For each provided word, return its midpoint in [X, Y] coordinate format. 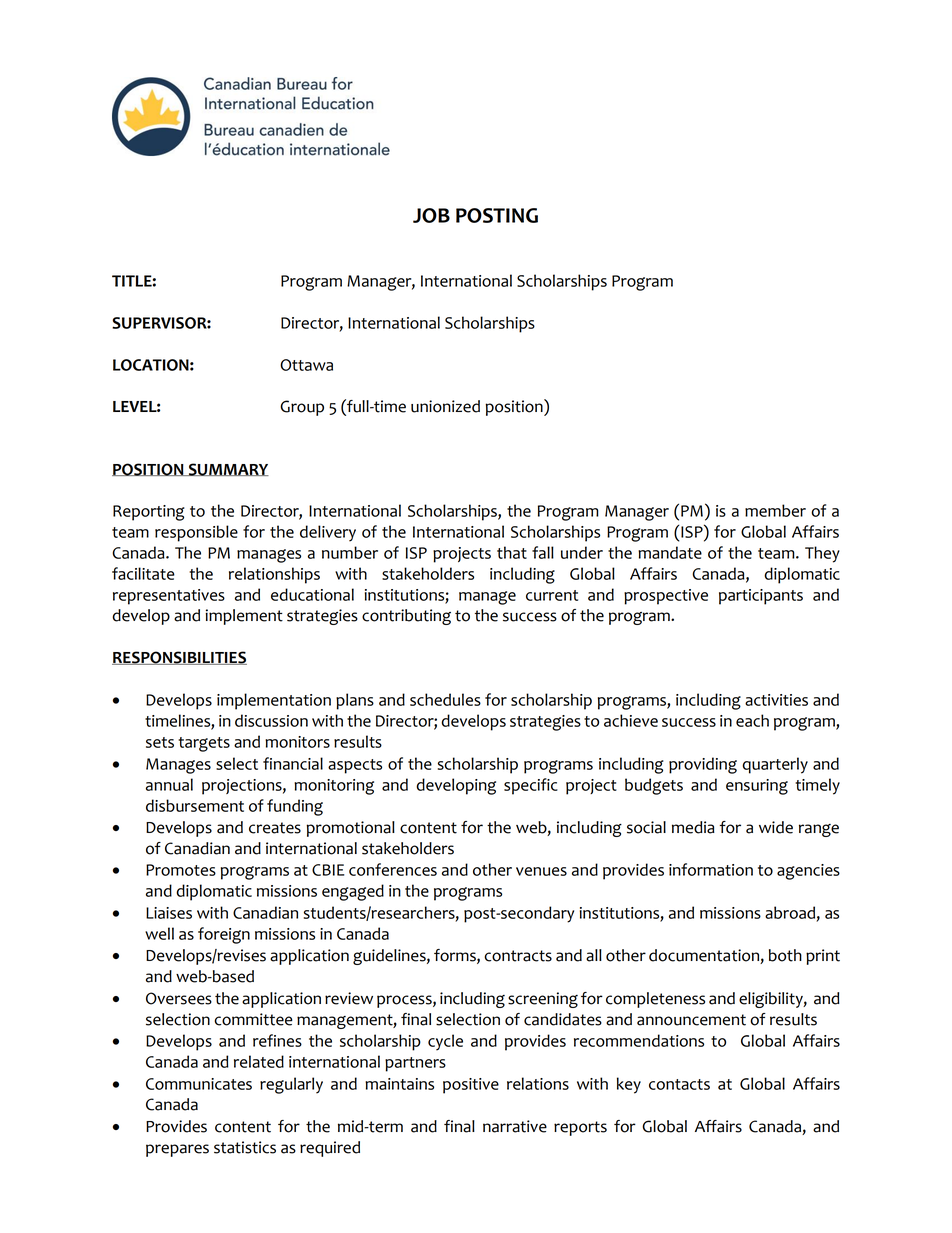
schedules [445, 699]
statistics [245, 1147]
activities [776, 700]
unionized [445, 406]
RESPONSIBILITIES [179, 658]
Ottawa [306, 365]
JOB [431, 215]
